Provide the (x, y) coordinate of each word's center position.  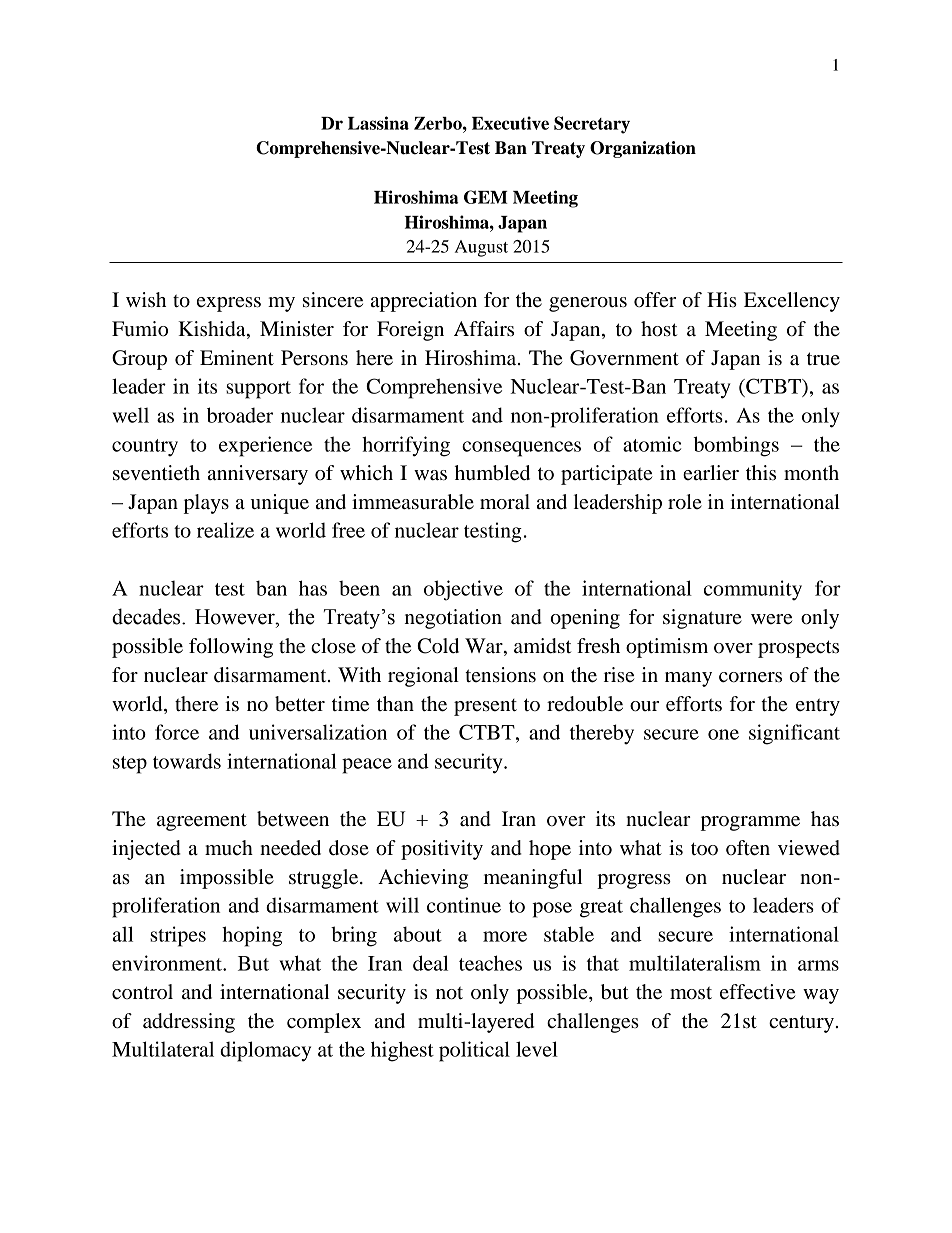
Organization (643, 149)
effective (757, 992)
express (229, 304)
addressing (189, 1023)
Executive (510, 123)
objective (463, 590)
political (474, 1051)
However (236, 617)
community (753, 590)
